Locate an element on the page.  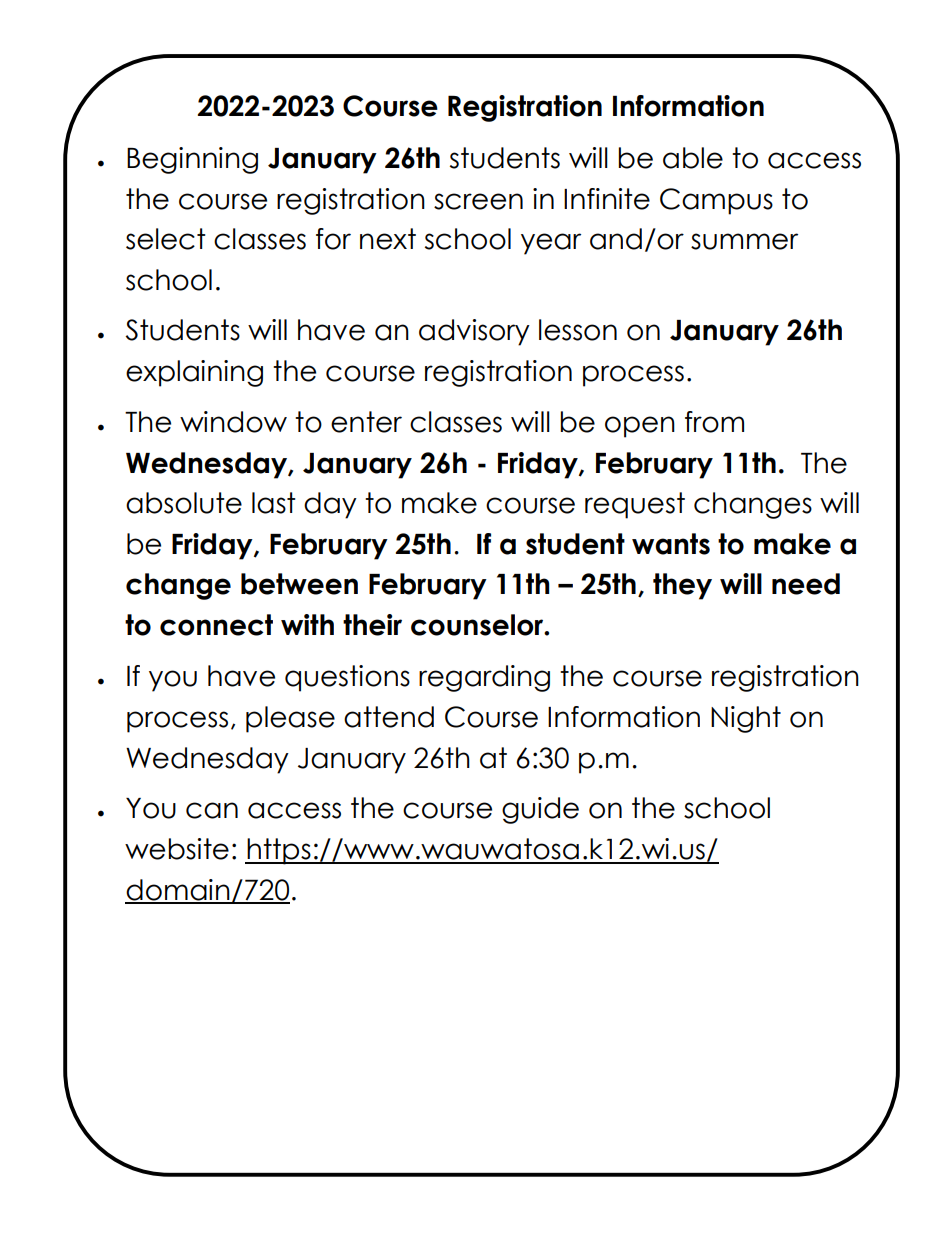
advisory is located at coordinates (474, 332).
